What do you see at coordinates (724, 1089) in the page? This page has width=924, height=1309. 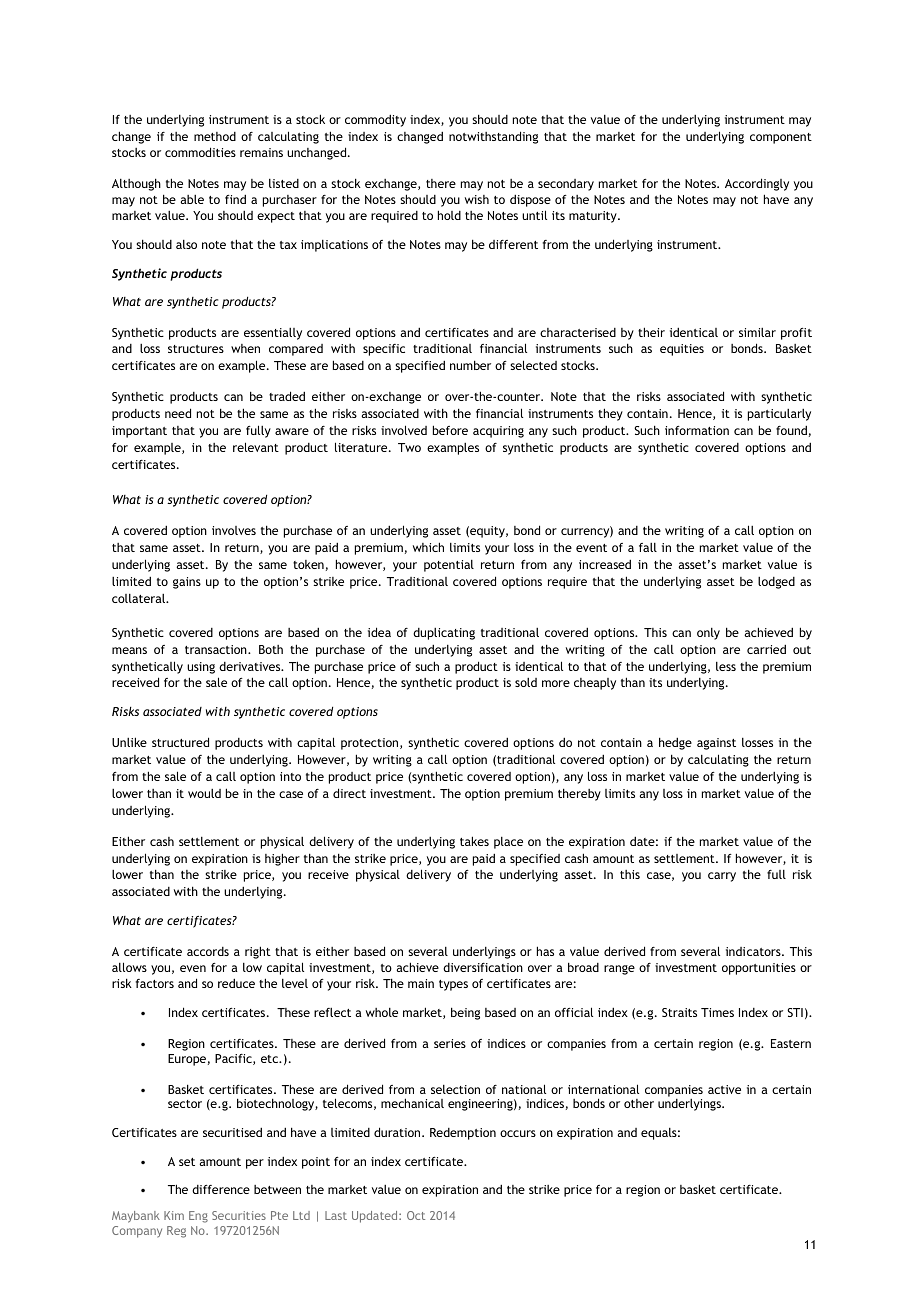 I see `active` at bounding box center [724, 1089].
